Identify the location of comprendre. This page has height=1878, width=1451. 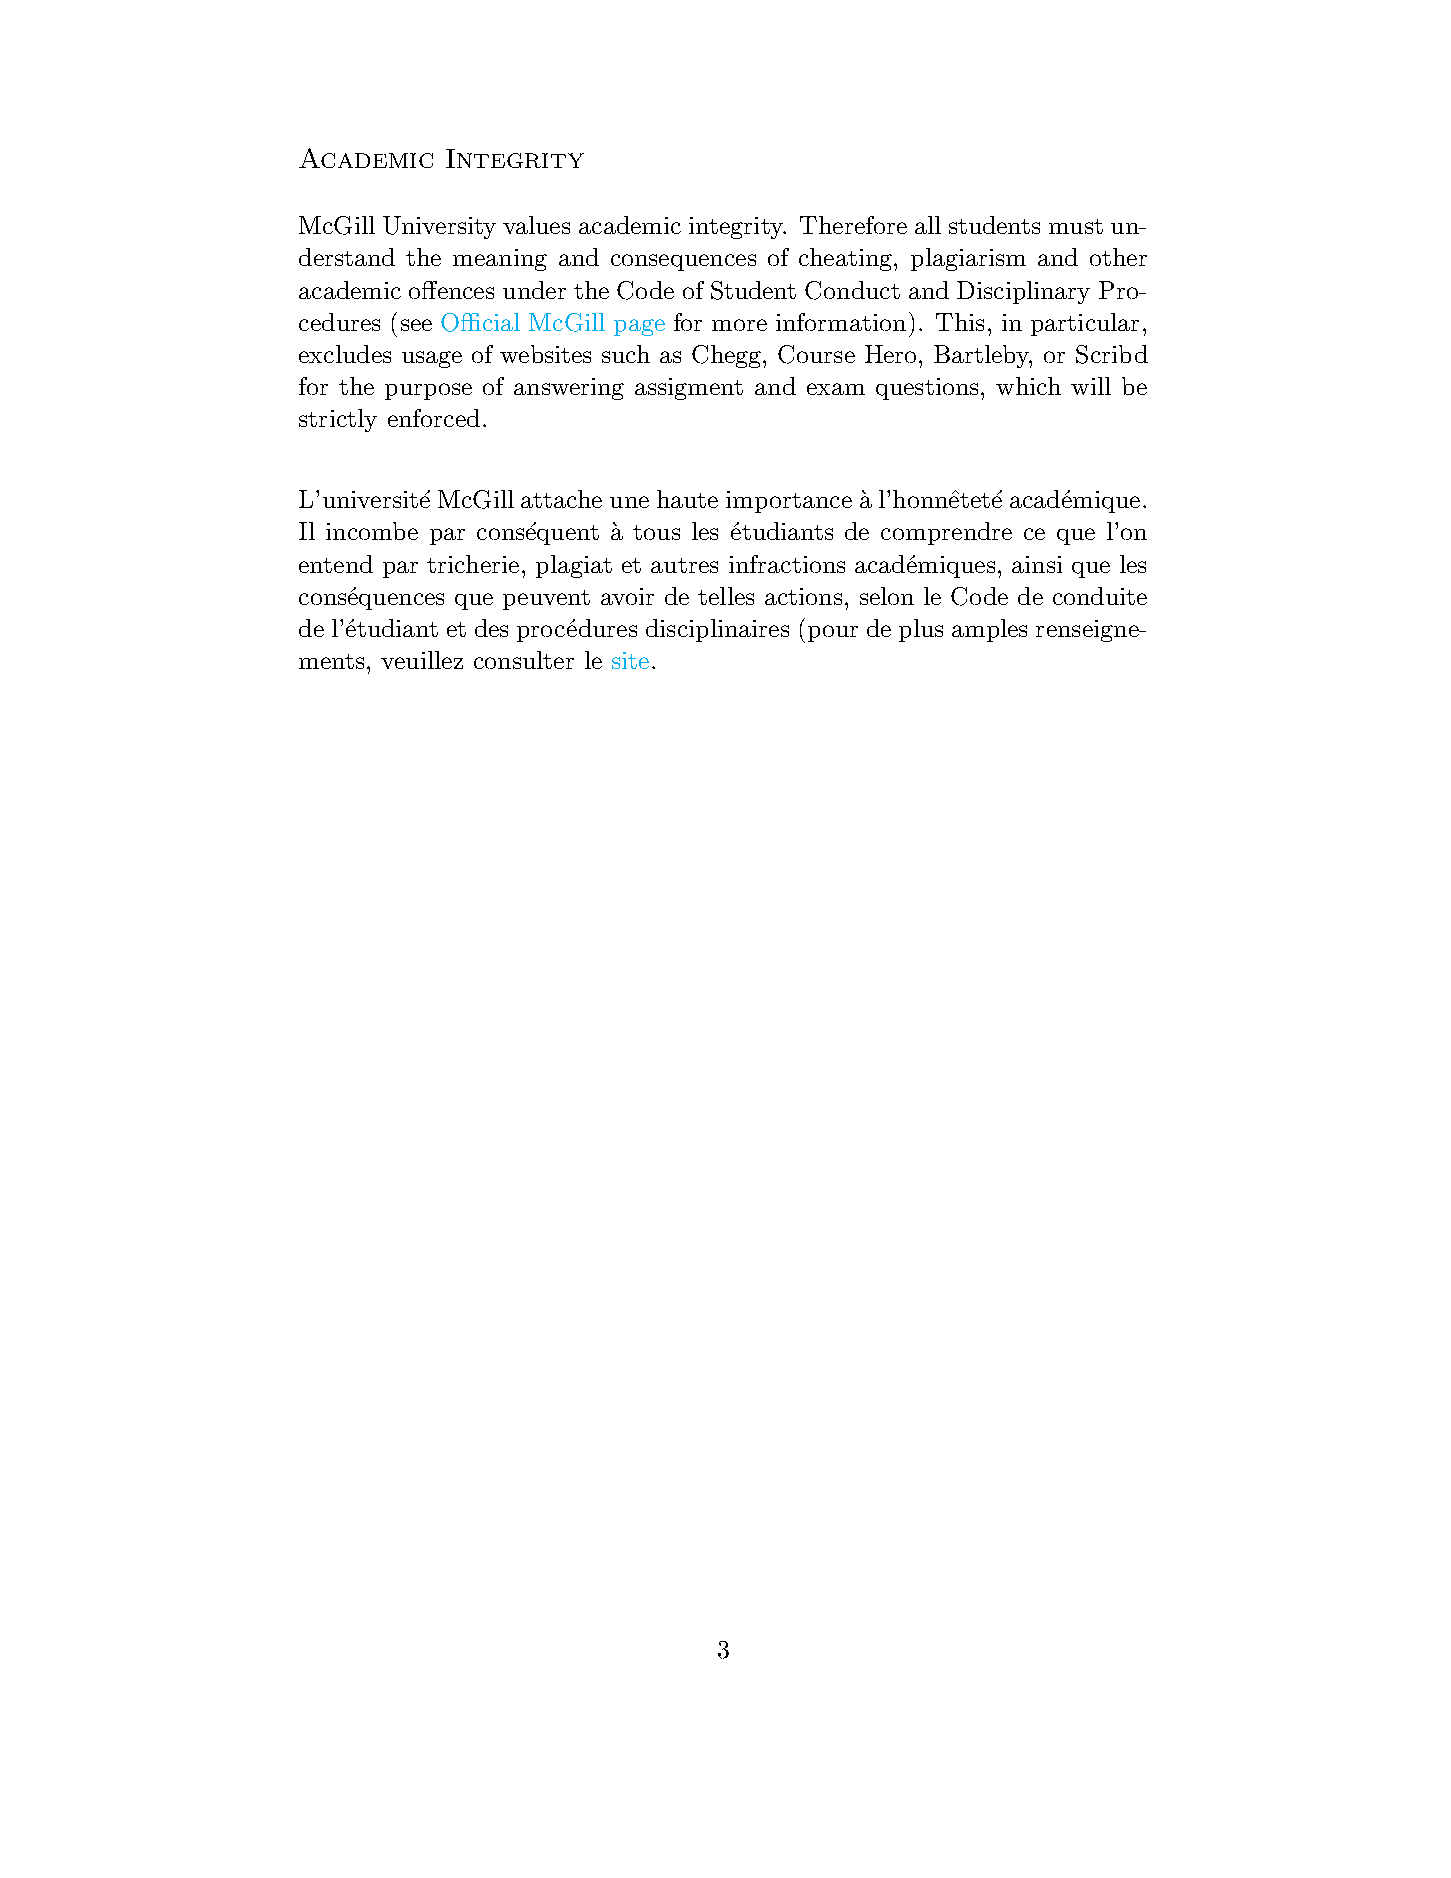
(946, 533).
